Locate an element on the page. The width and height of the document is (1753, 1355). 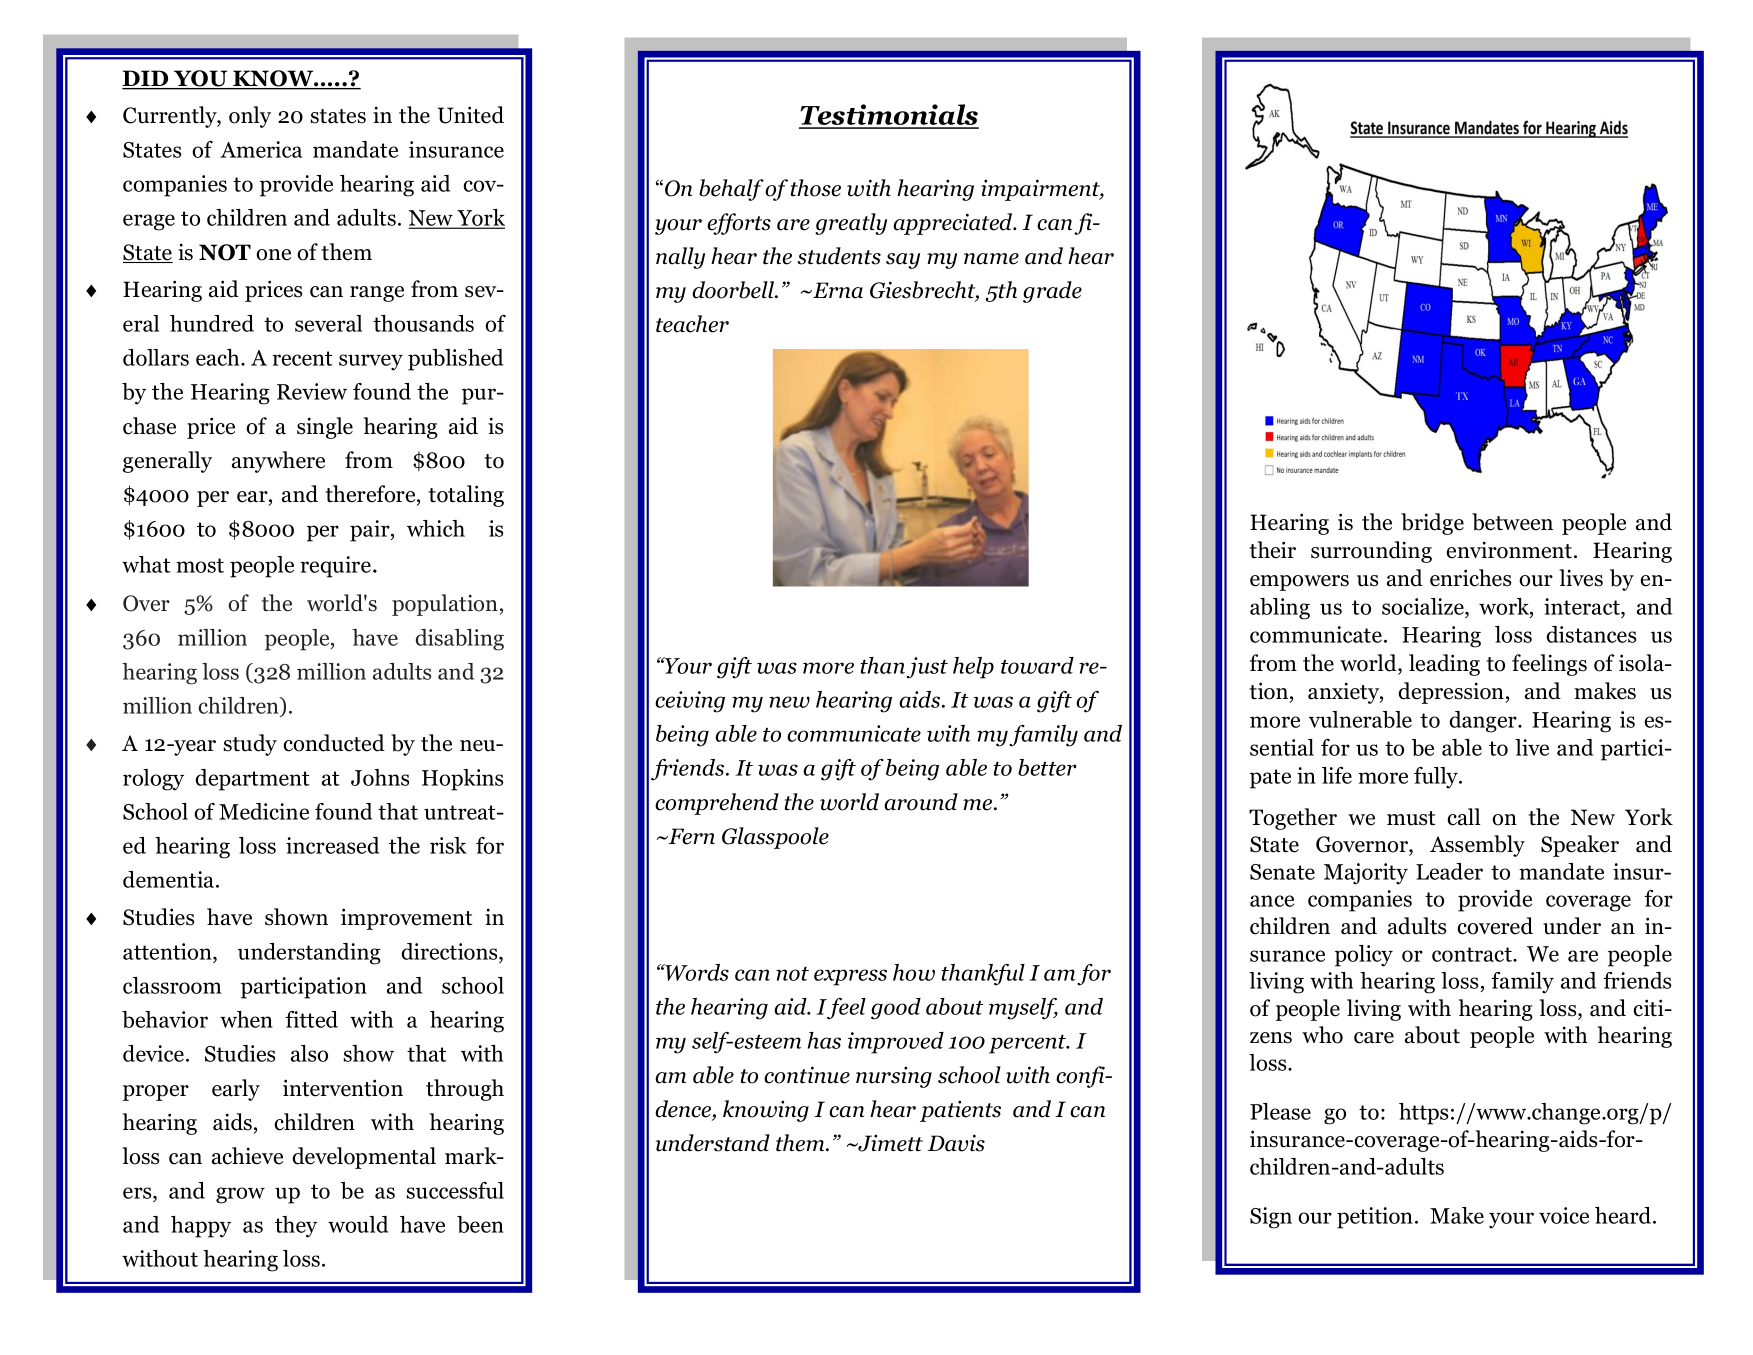
totaling is located at coordinates (466, 496).
